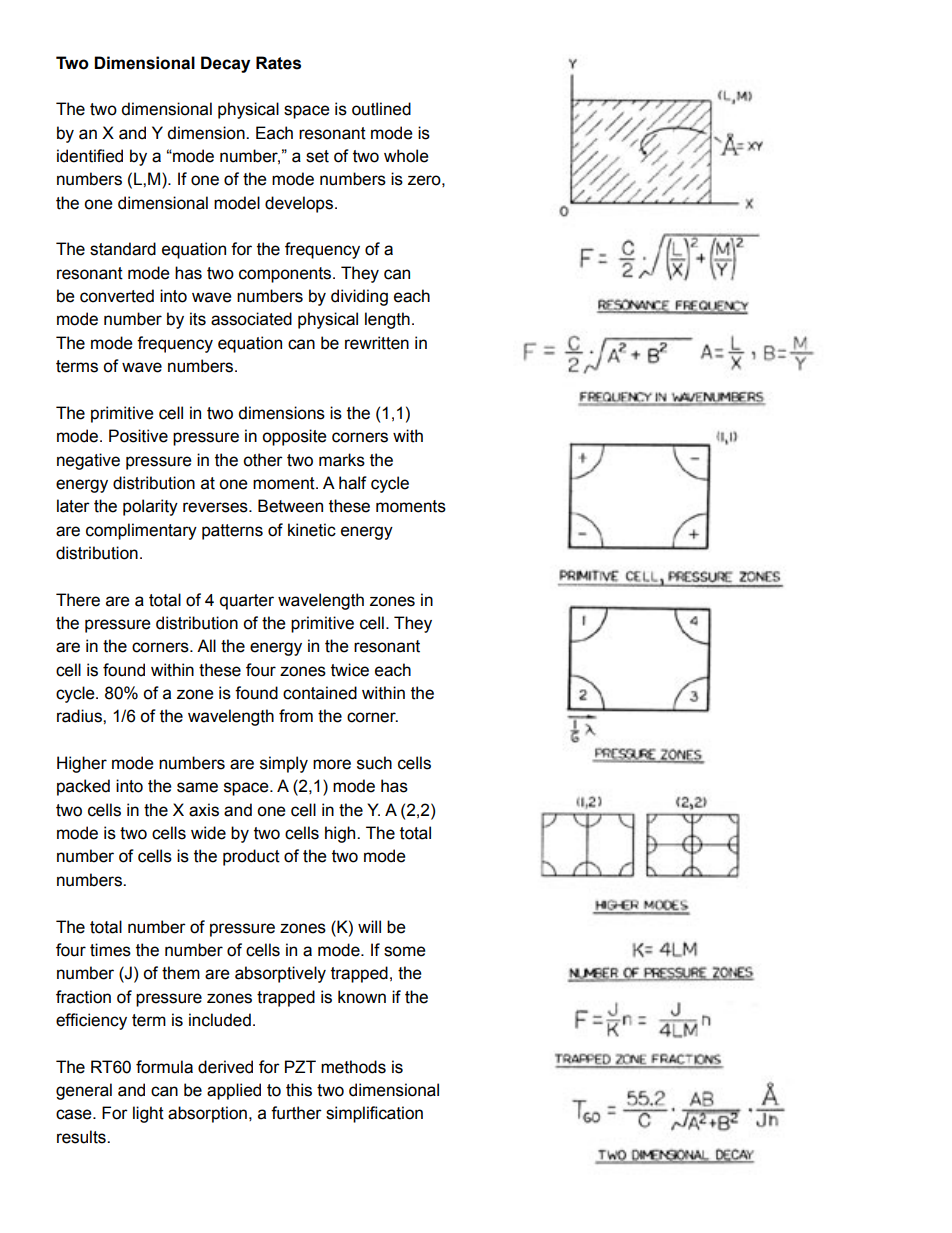  I want to click on outlined, so click(381, 109).
